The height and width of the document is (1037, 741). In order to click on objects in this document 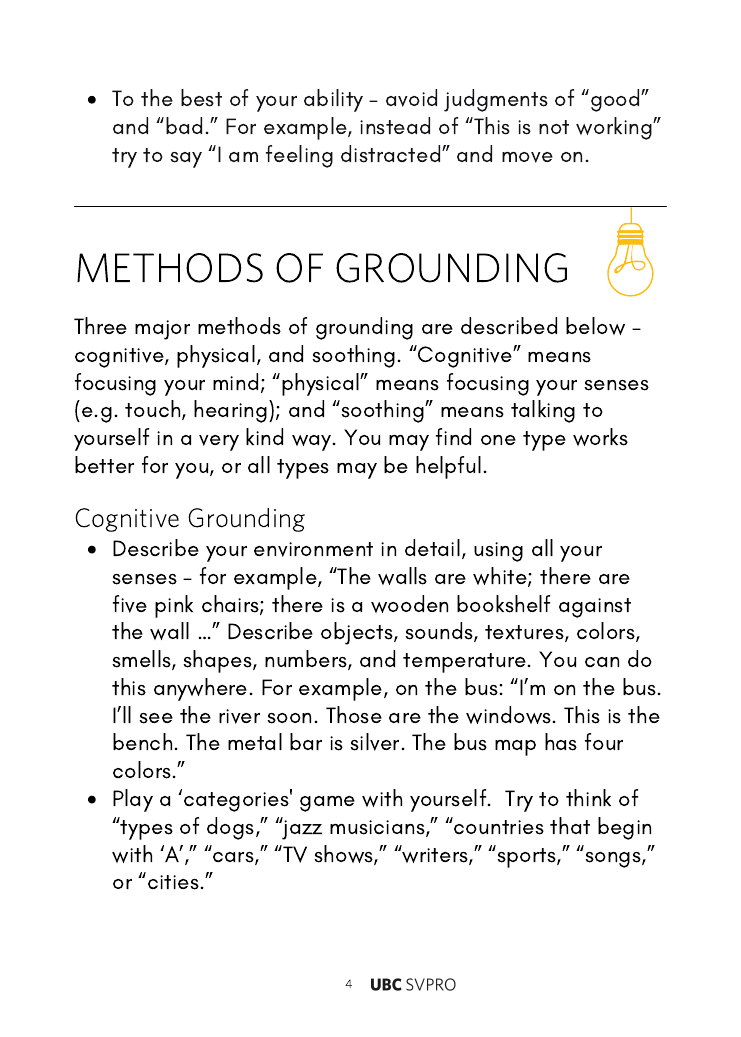, I will do `click(358, 633)`.
